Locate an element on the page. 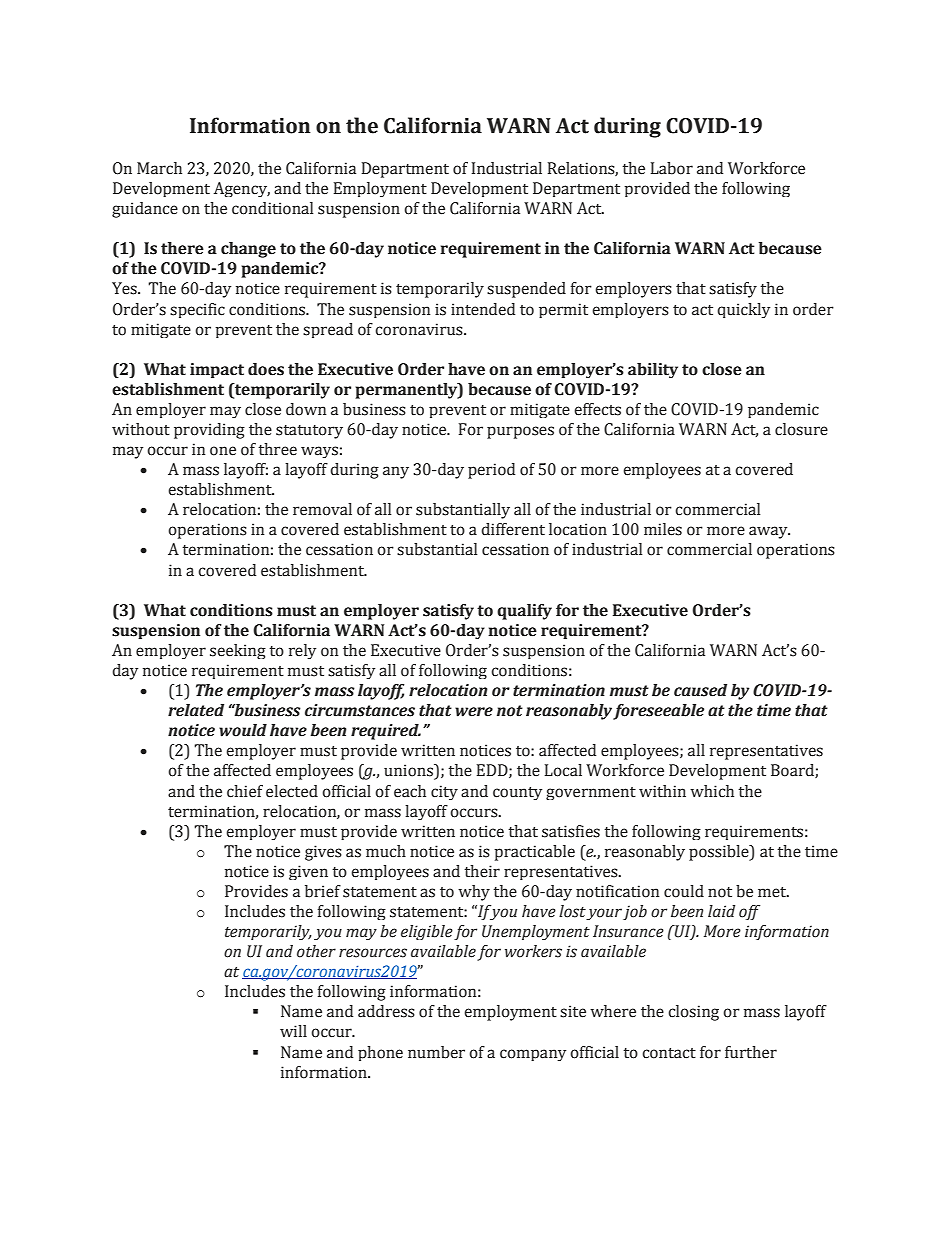 Image resolution: width=952 pixels, height=1233 pixels. Labor is located at coordinates (672, 168).
